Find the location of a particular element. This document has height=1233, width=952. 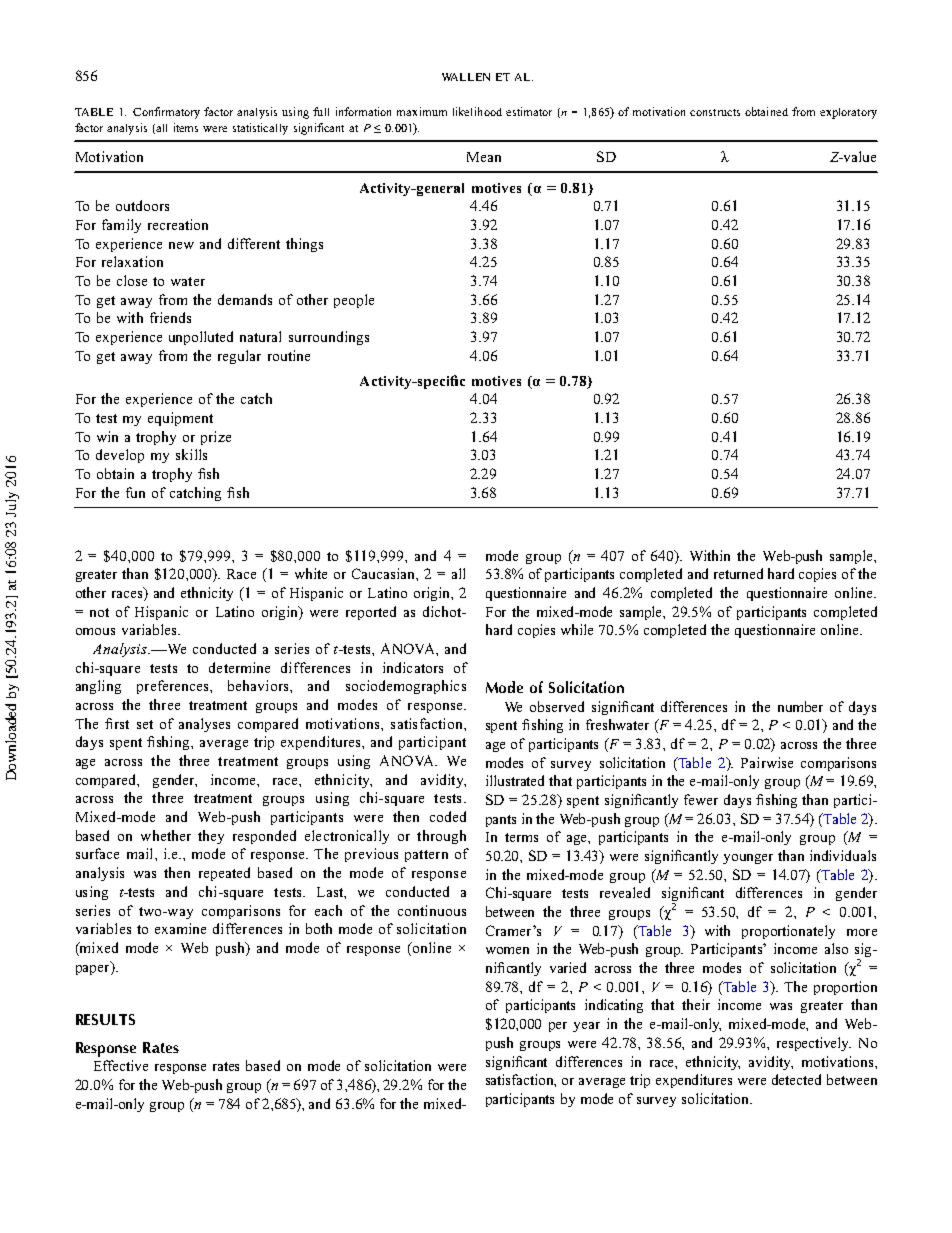

constructs is located at coordinates (715, 112).
